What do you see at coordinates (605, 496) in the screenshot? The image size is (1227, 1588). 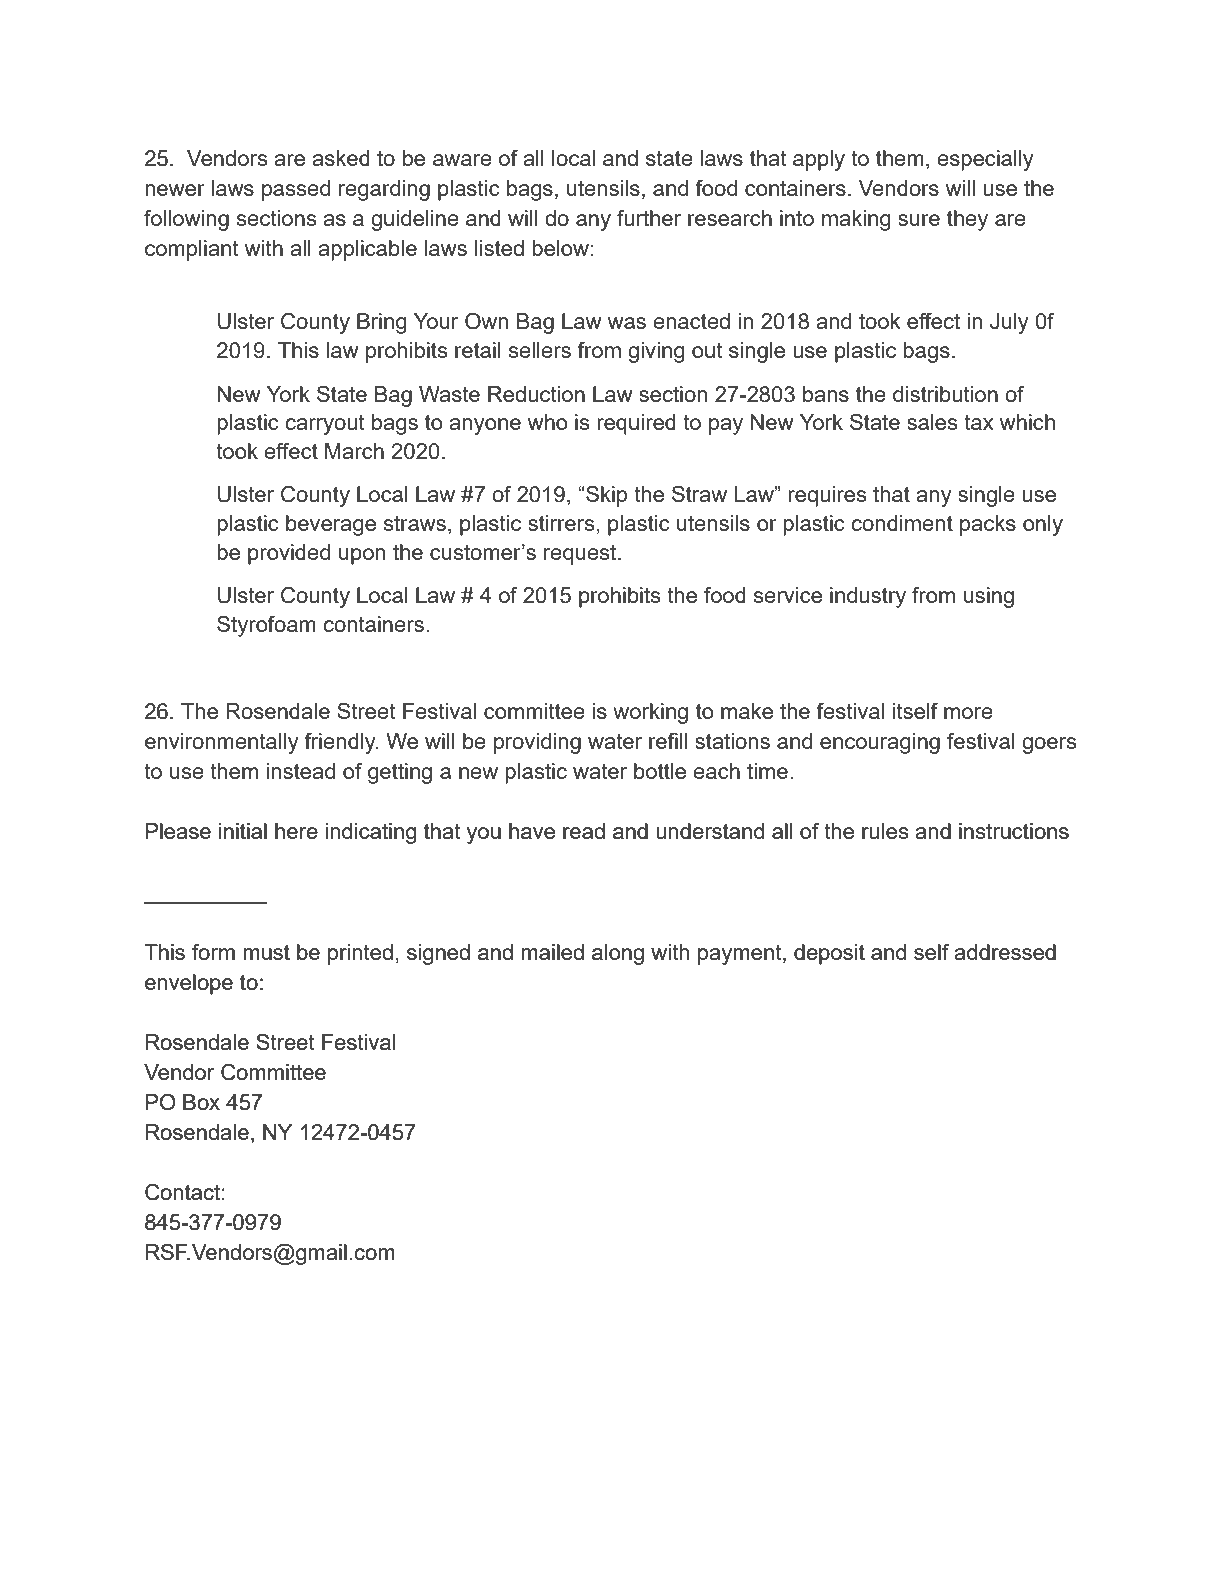 I see `Skip` at bounding box center [605, 496].
